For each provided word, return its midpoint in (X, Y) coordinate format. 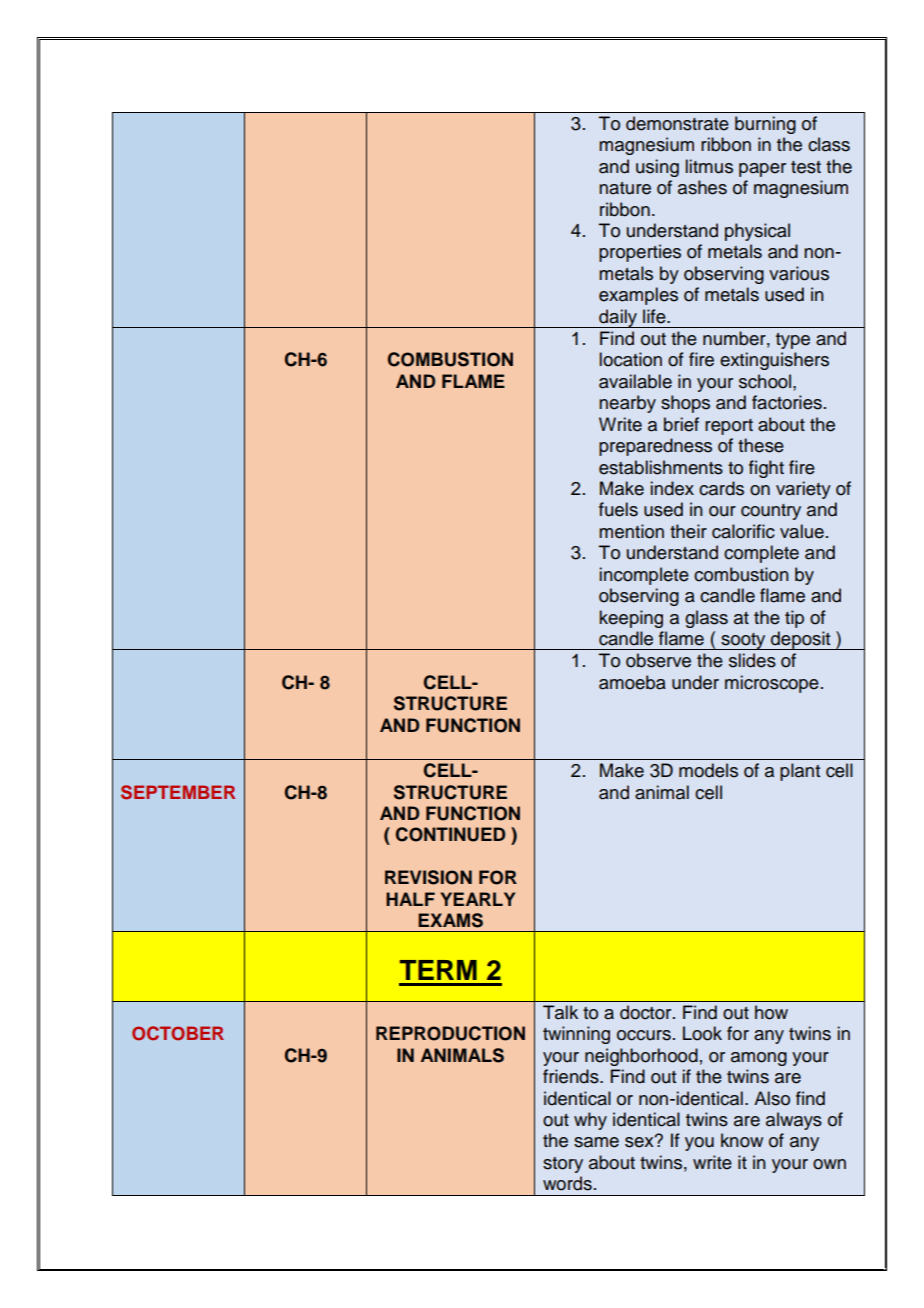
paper (762, 170)
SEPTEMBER (178, 792)
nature (625, 188)
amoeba (632, 682)
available (635, 381)
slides (752, 660)
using (657, 168)
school (766, 381)
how (771, 1012)
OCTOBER (178, 1033)
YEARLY (477, 899)
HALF (410, 899)
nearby (627, 404)
